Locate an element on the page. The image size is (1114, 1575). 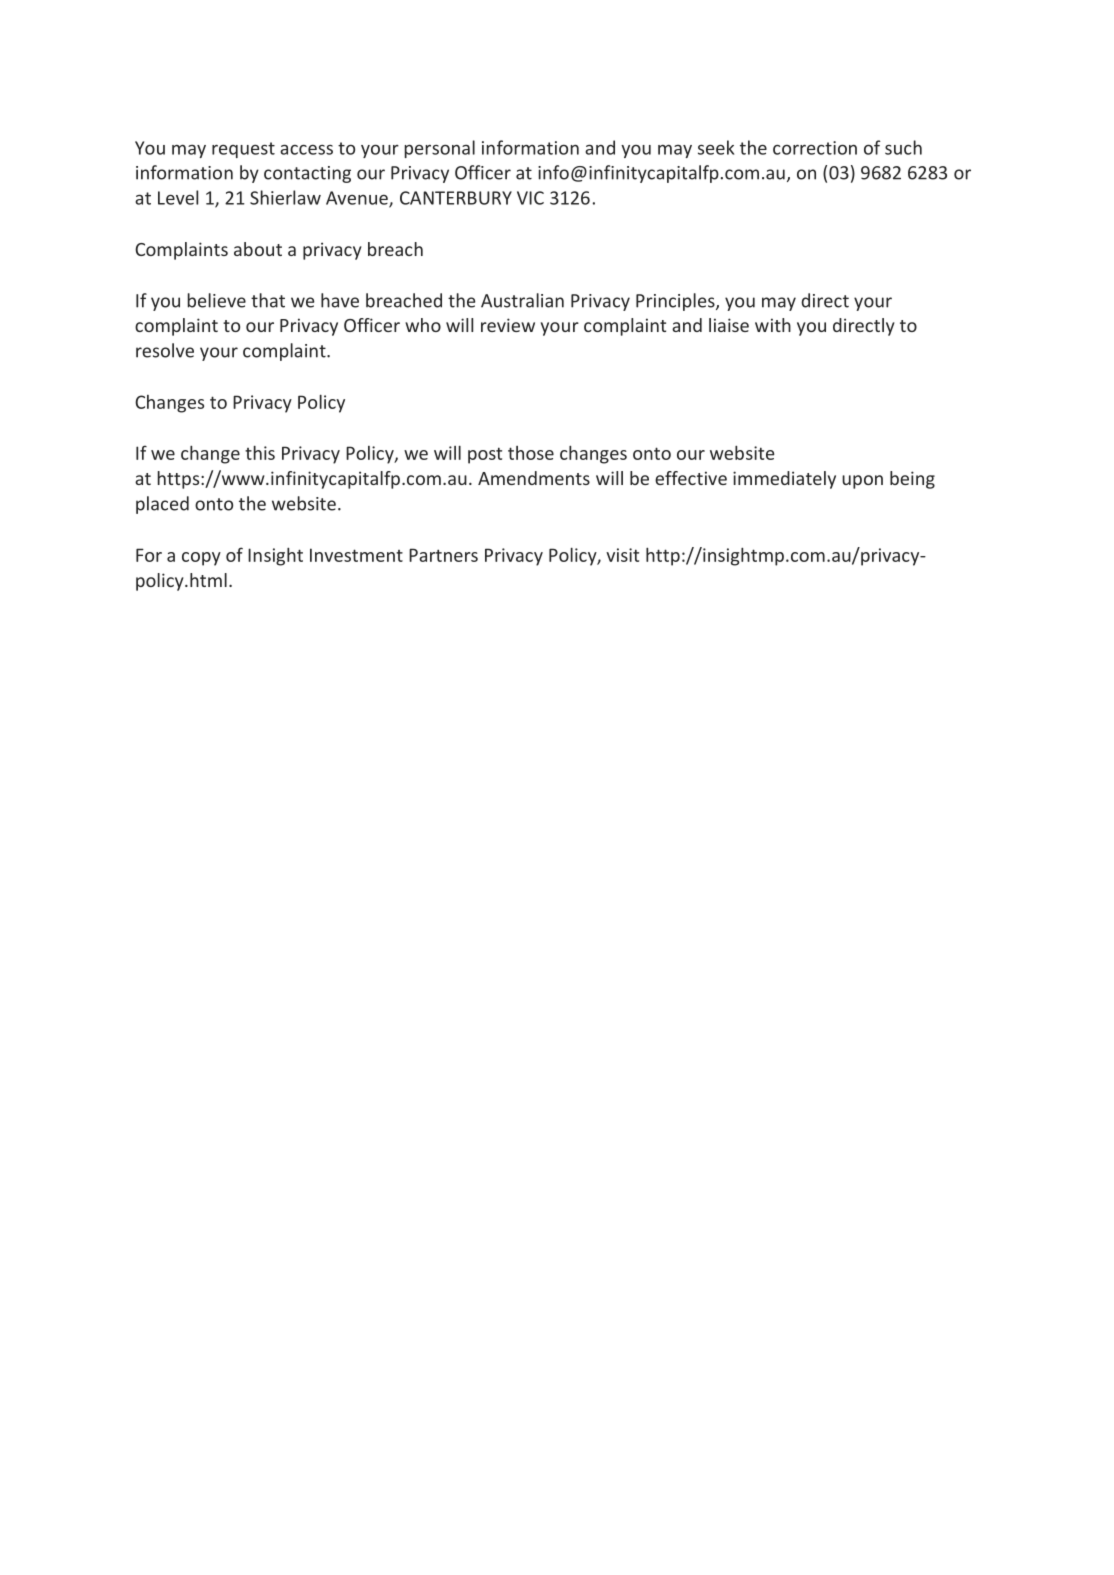
with is located at coordinates (773, 325).
